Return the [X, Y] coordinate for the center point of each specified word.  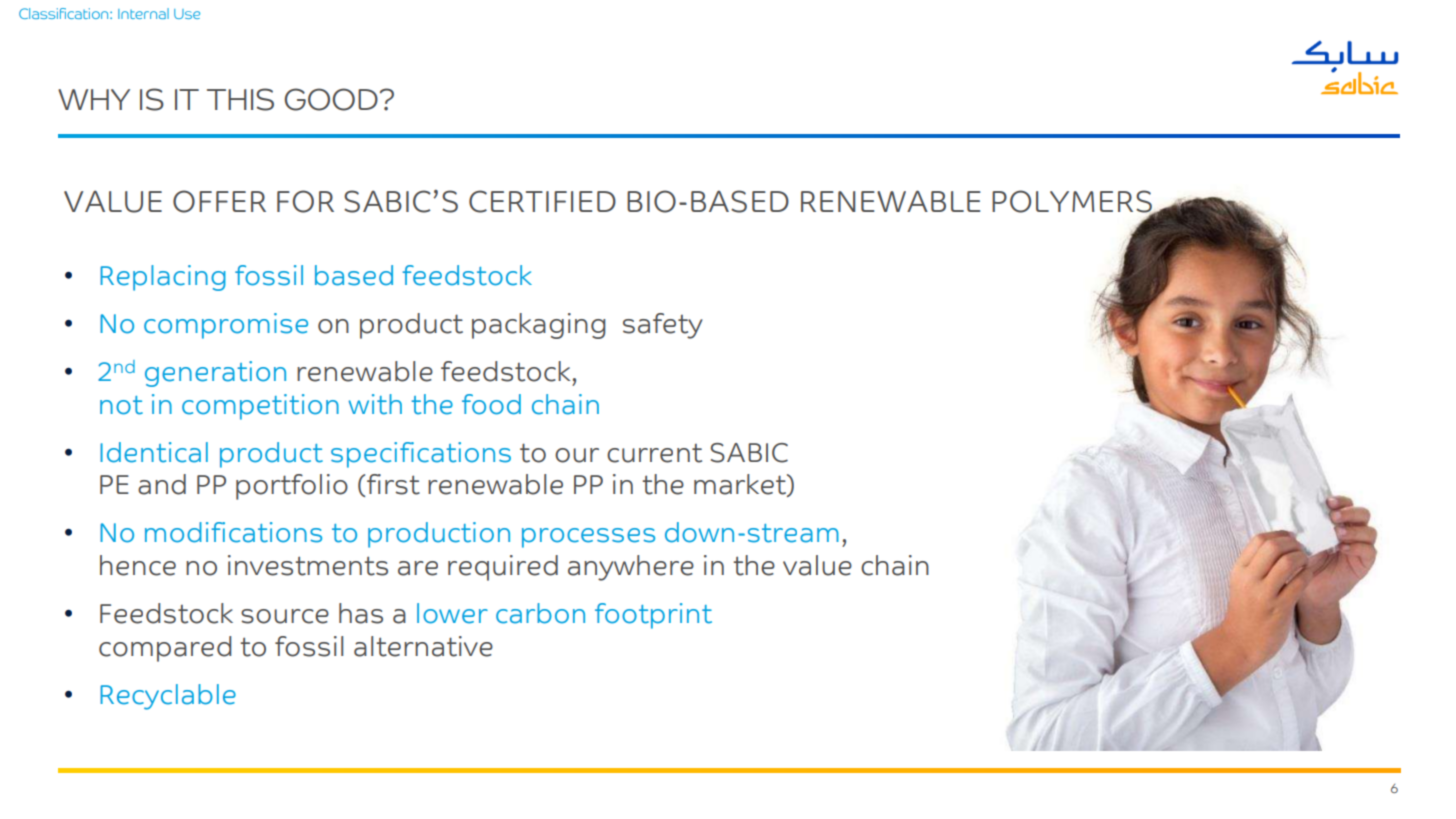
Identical [154, 452]
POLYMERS [1073, 202]
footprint [653, 616]
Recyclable [168, 697]
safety [663, 326]
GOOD [331, 99]
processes [588, 538]
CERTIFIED [542, 201]
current [654, 453]
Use [187, 14]
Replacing [163, 278]
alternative [423, 646]
